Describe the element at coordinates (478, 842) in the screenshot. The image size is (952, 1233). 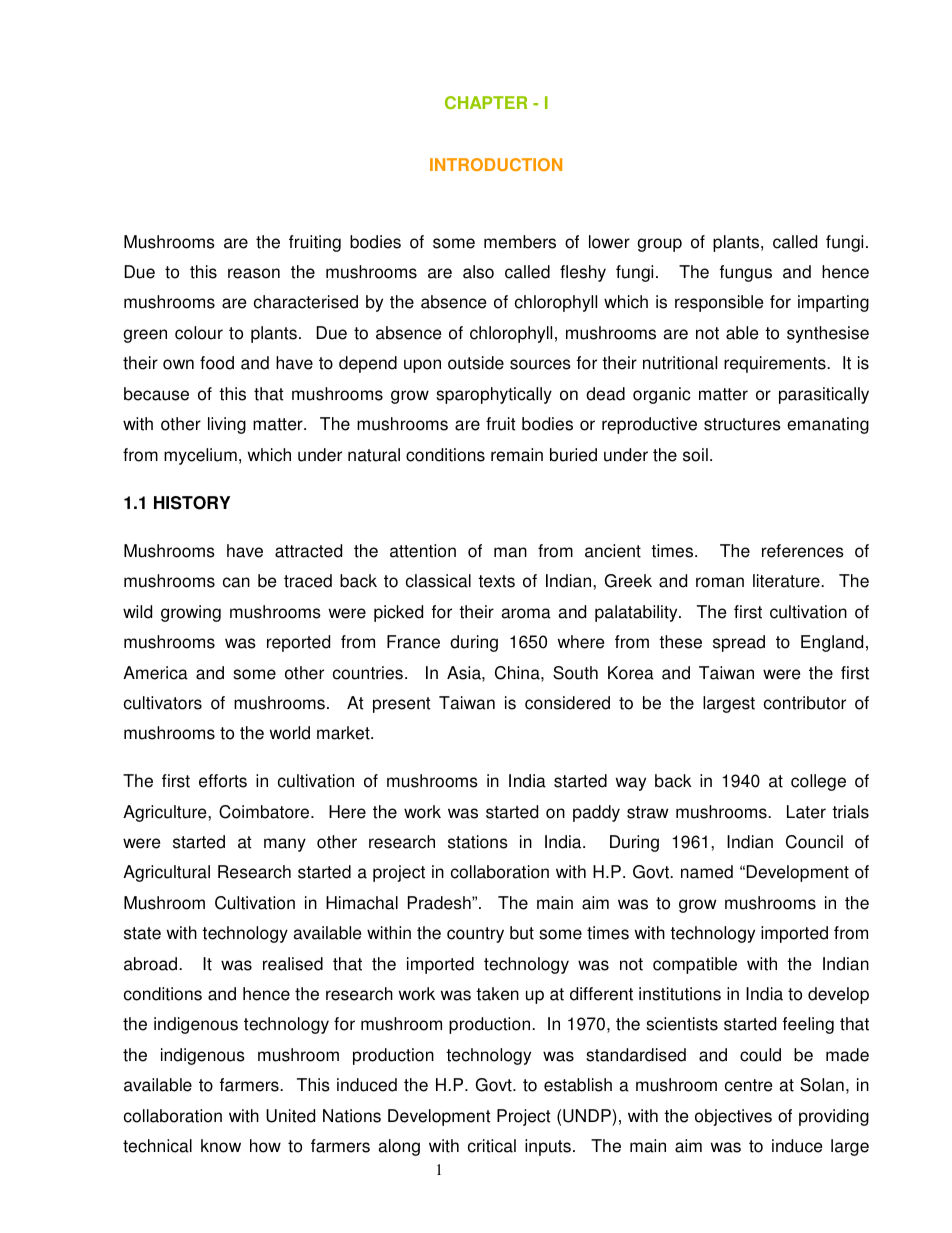
I see `stations` at that location.
